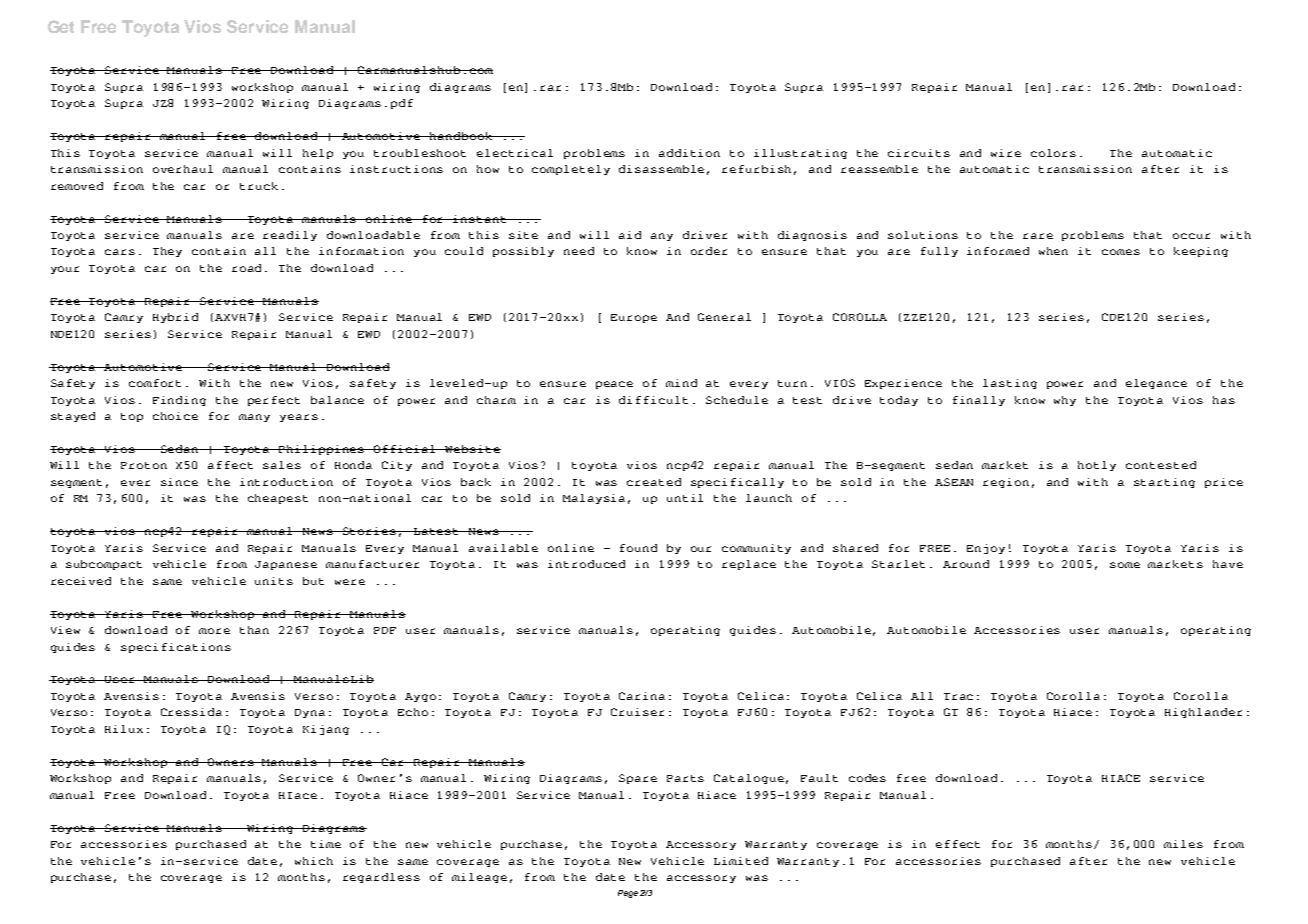  Describe the element at coordinates (1183, 844) in the screenshot. I see `miles` at that location.
